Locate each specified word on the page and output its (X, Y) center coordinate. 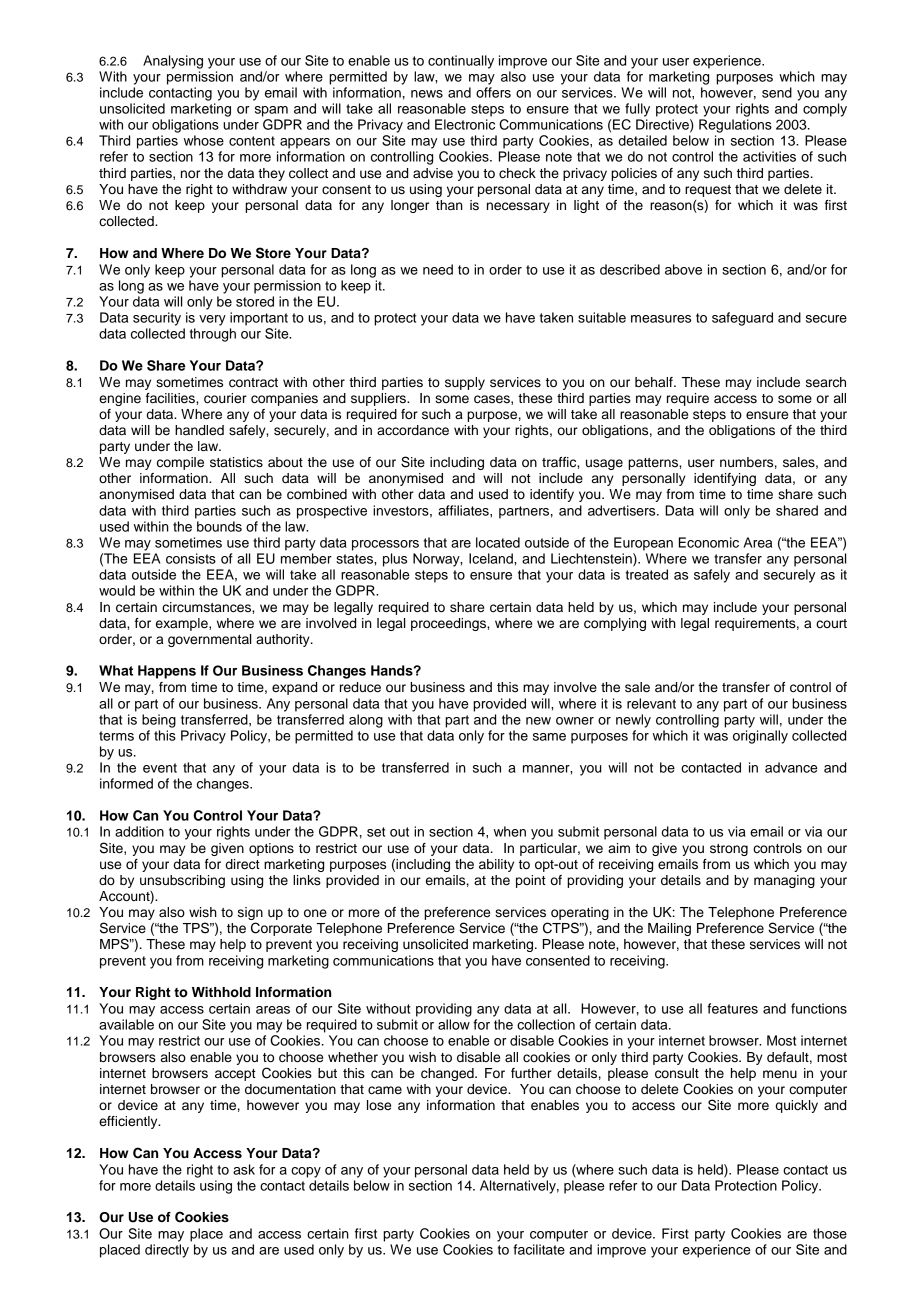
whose (204, 140)
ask (244, 1169)
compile (180, 463)
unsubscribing (182, 881)
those (830, 1233)
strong (729, 850)
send (777, 92)
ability (496, 865)
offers (493, 92)
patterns (654, 464)
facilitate (539, 1249)
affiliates (464, 510)
